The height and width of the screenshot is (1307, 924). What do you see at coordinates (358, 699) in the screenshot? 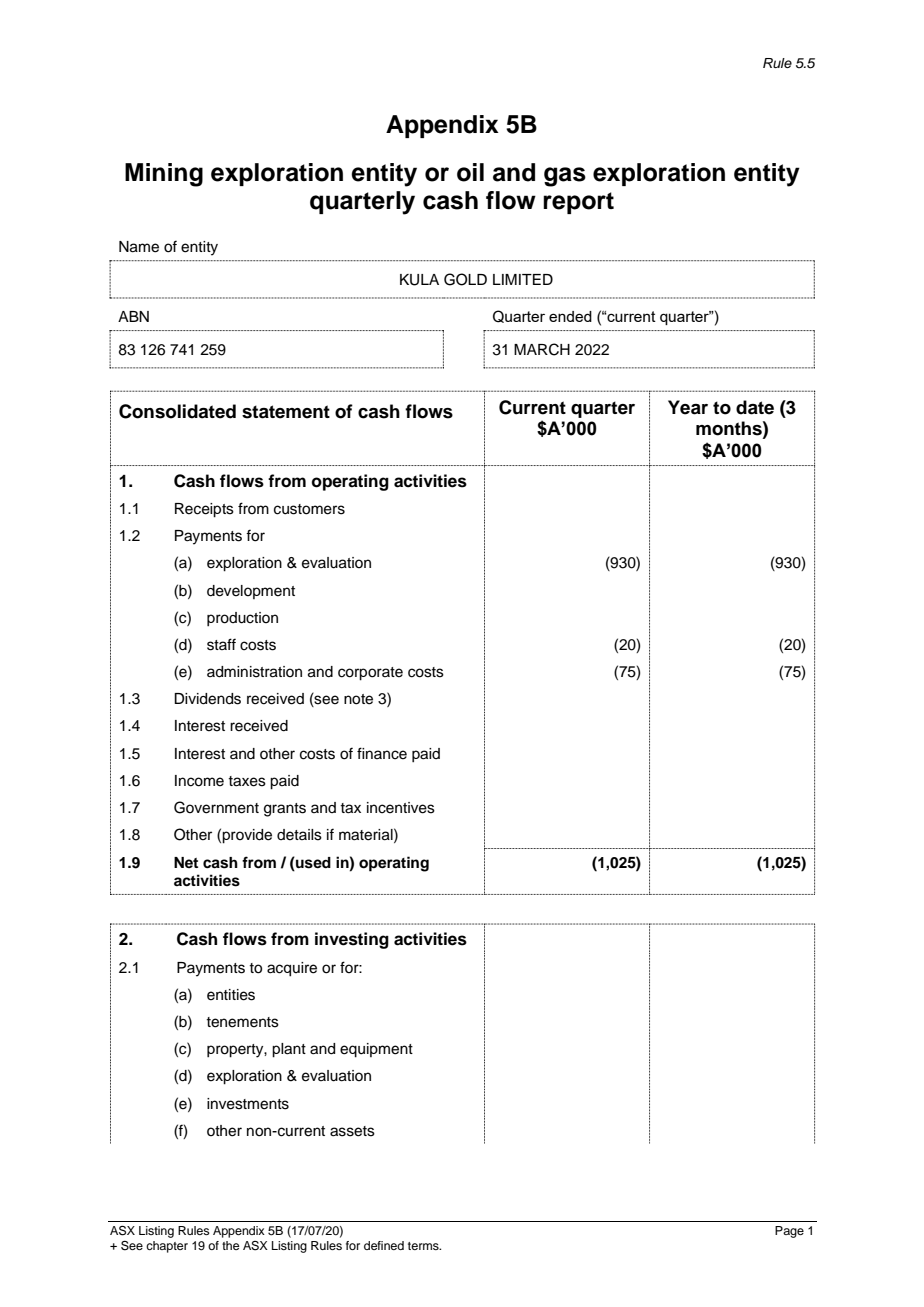
I see `note` at bounding box center [358, 699].
